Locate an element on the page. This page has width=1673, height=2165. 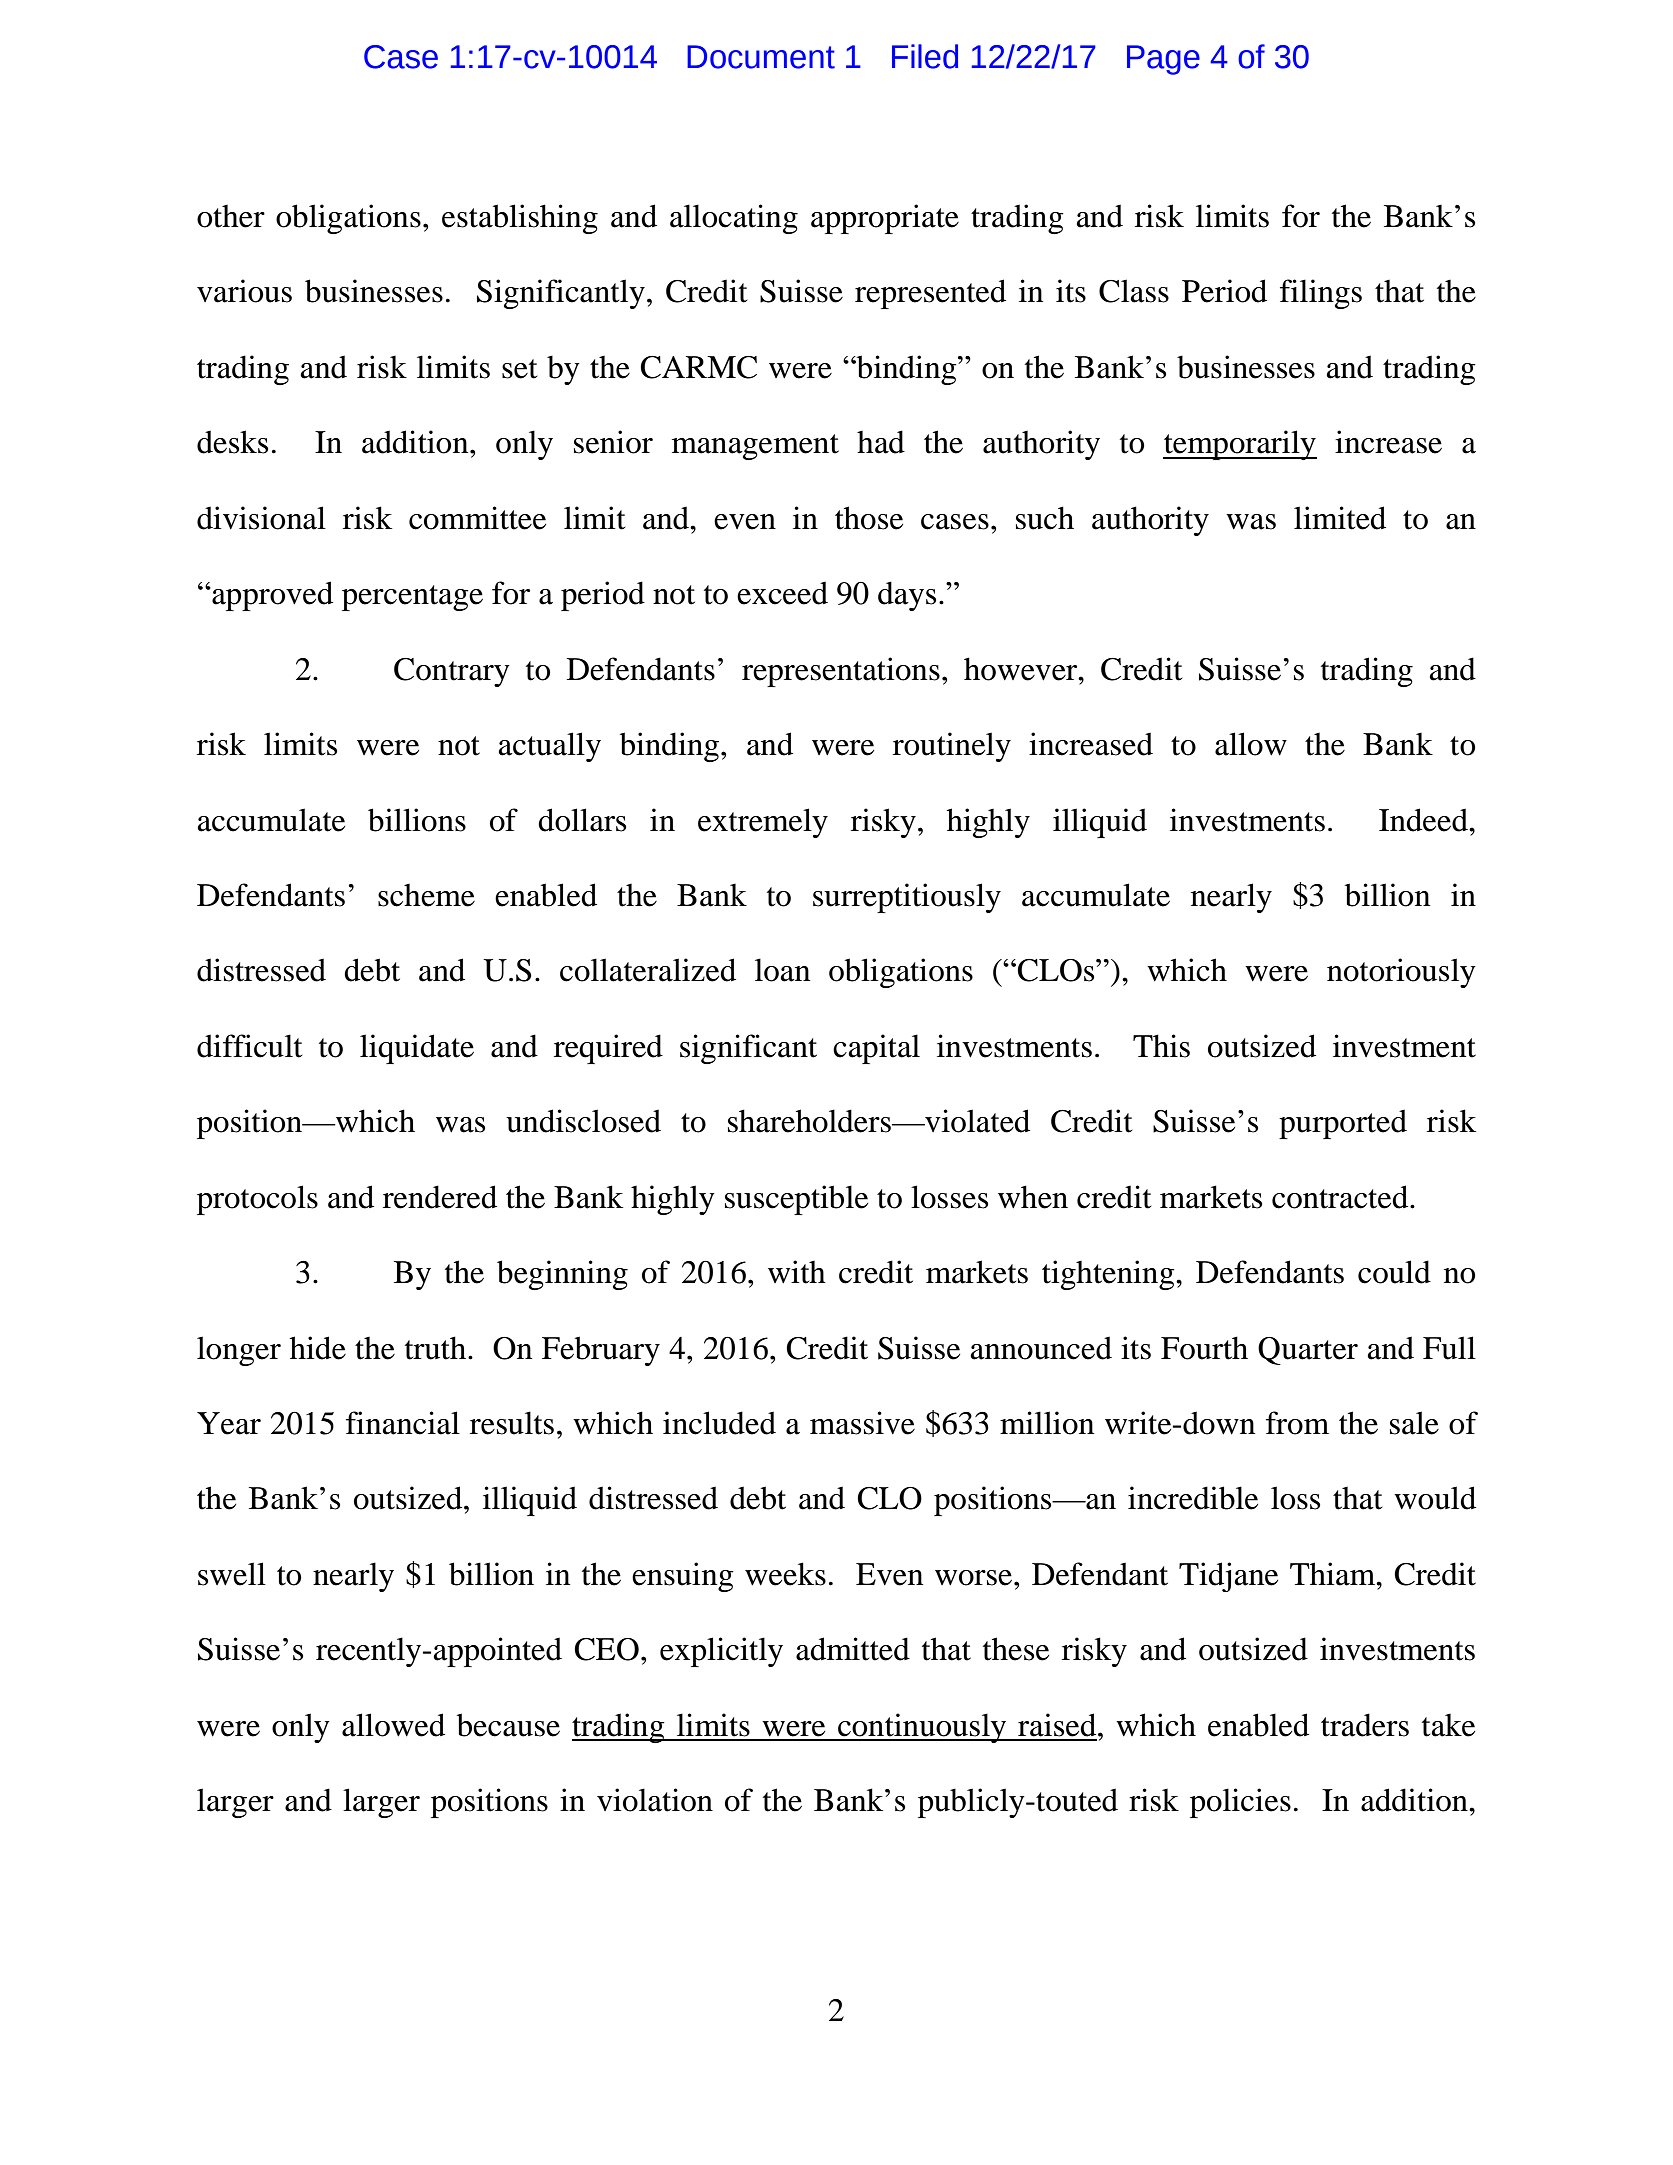
with is located at coordinates (797, 1272).
